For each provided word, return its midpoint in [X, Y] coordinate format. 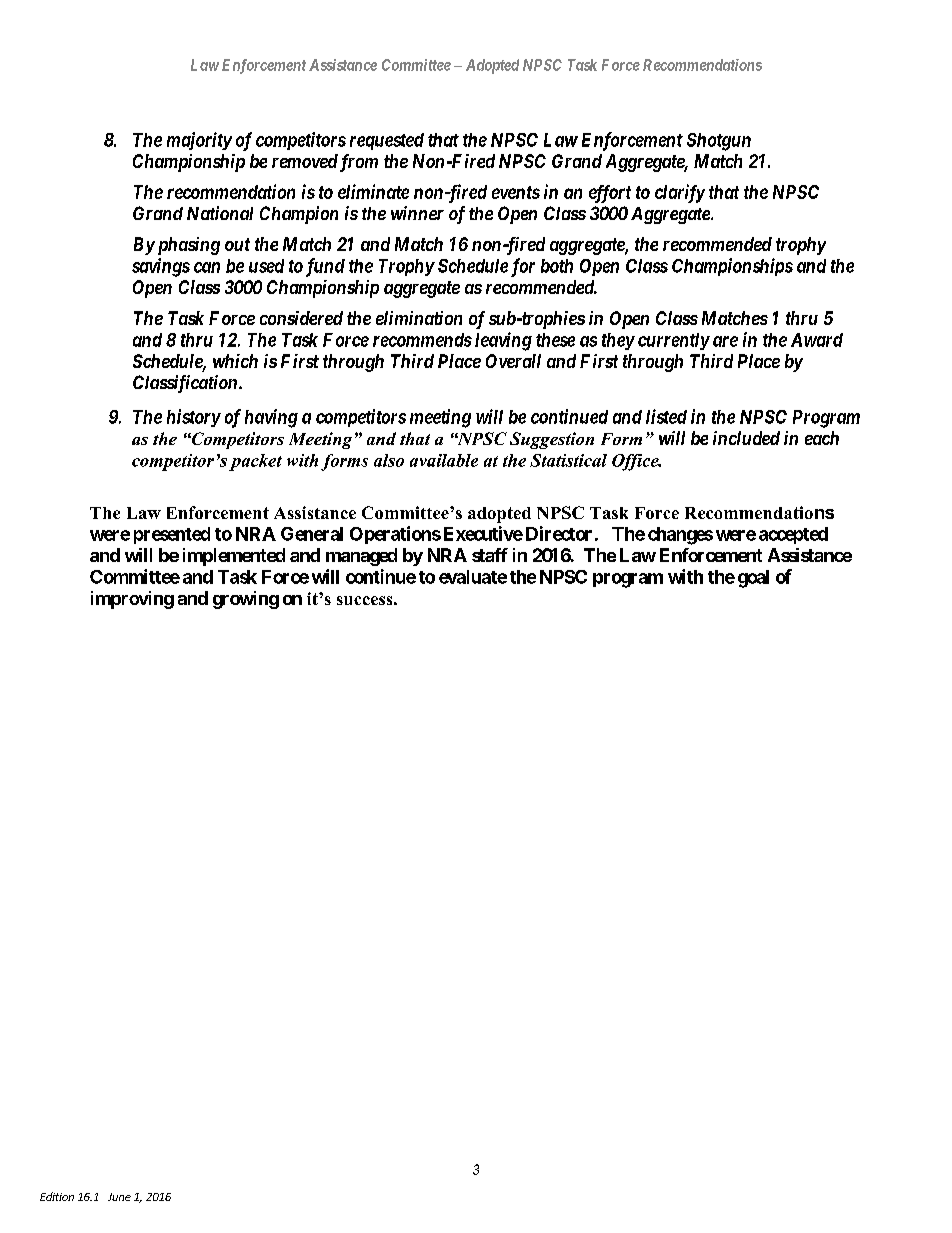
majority [199, 141]
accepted [793, 535]
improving [132, 600]
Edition [57, 1196]
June [119, 1197]
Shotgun [719, 142]
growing [246, 600]
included [746, 438]
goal [753, 579]
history [194, 418]
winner [417, 213]
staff [490, 555]
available [444, 460]
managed [361, 557]
